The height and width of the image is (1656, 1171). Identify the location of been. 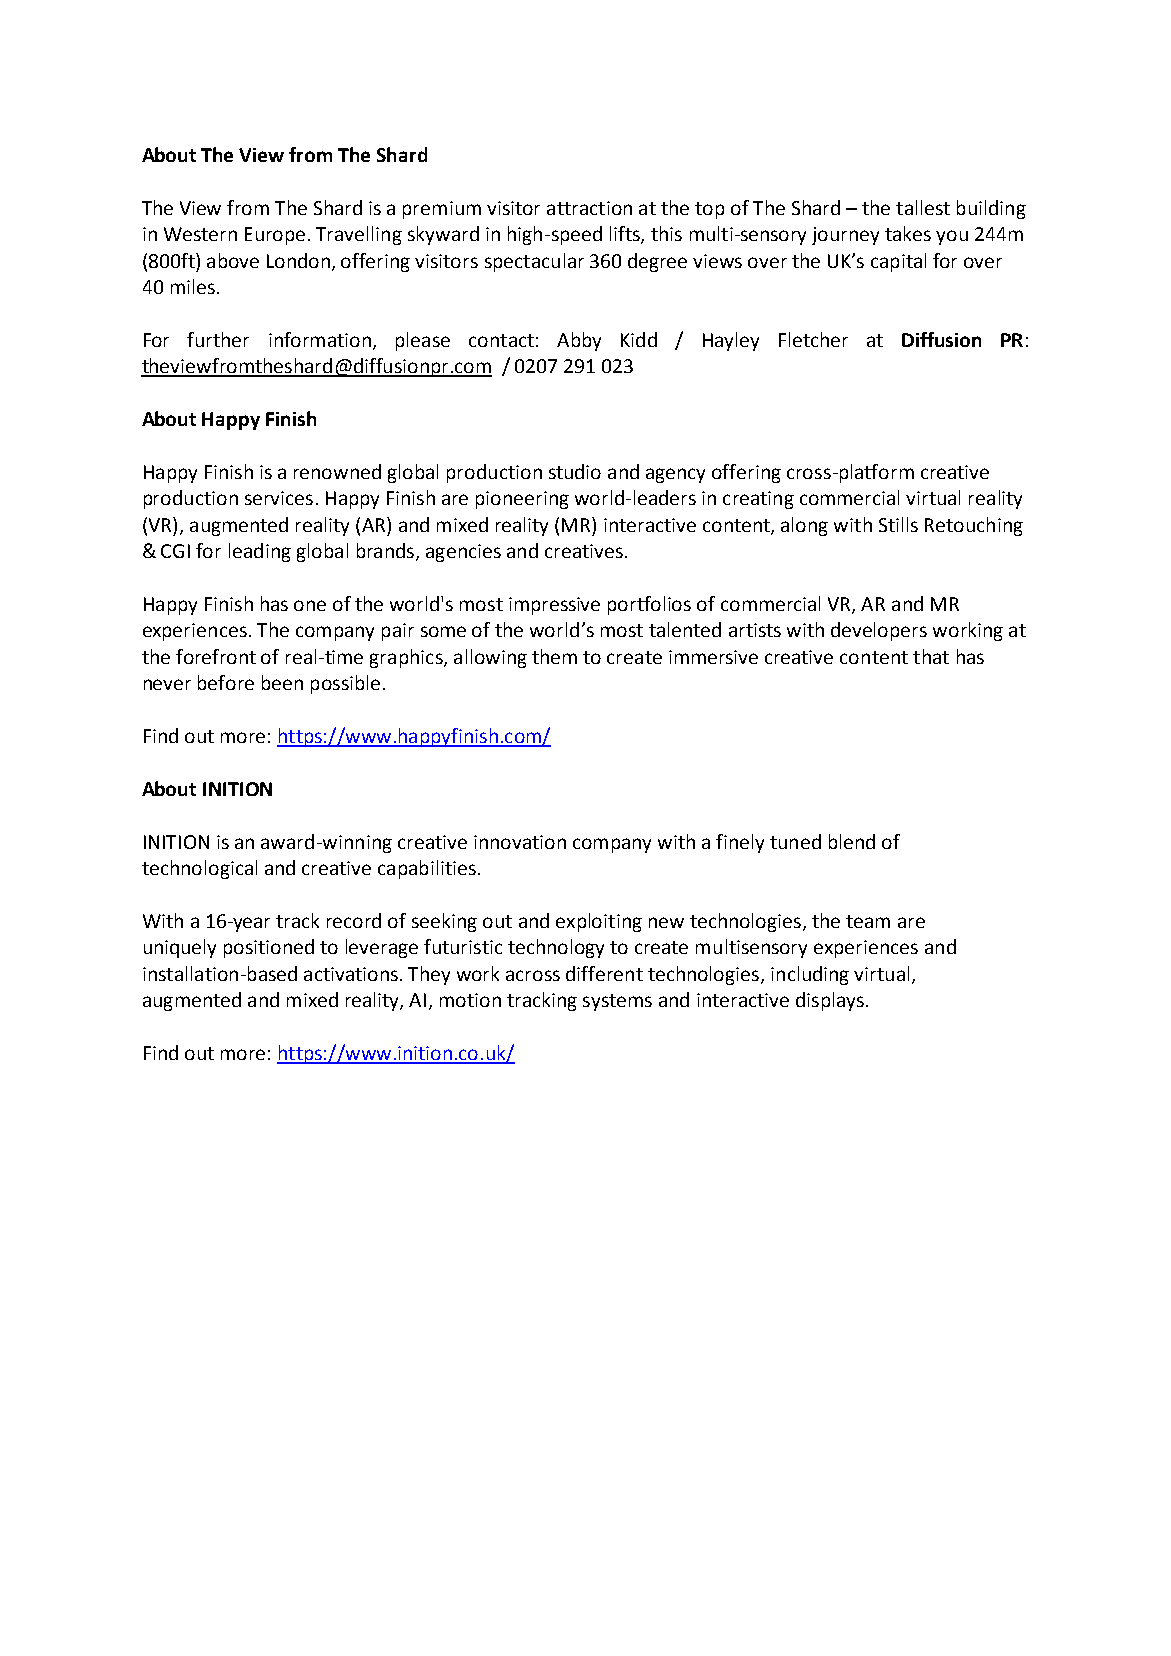
(282, 682).
